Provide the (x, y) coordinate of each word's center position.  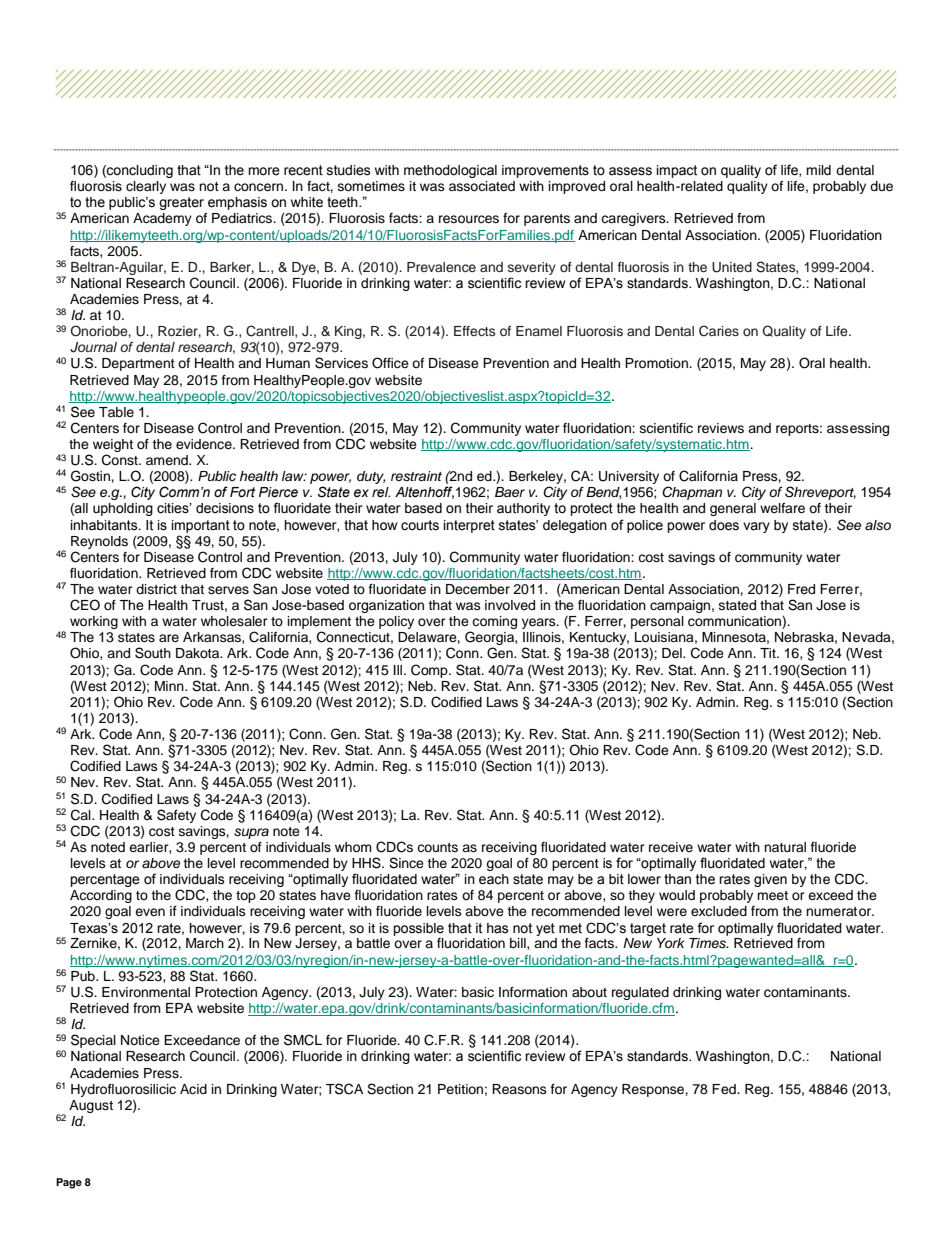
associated (482, 186)
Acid (193, 1089)
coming (494, 624)
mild (818, 170)
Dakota (199, 653)
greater (181, 203)
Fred (801, 589)
